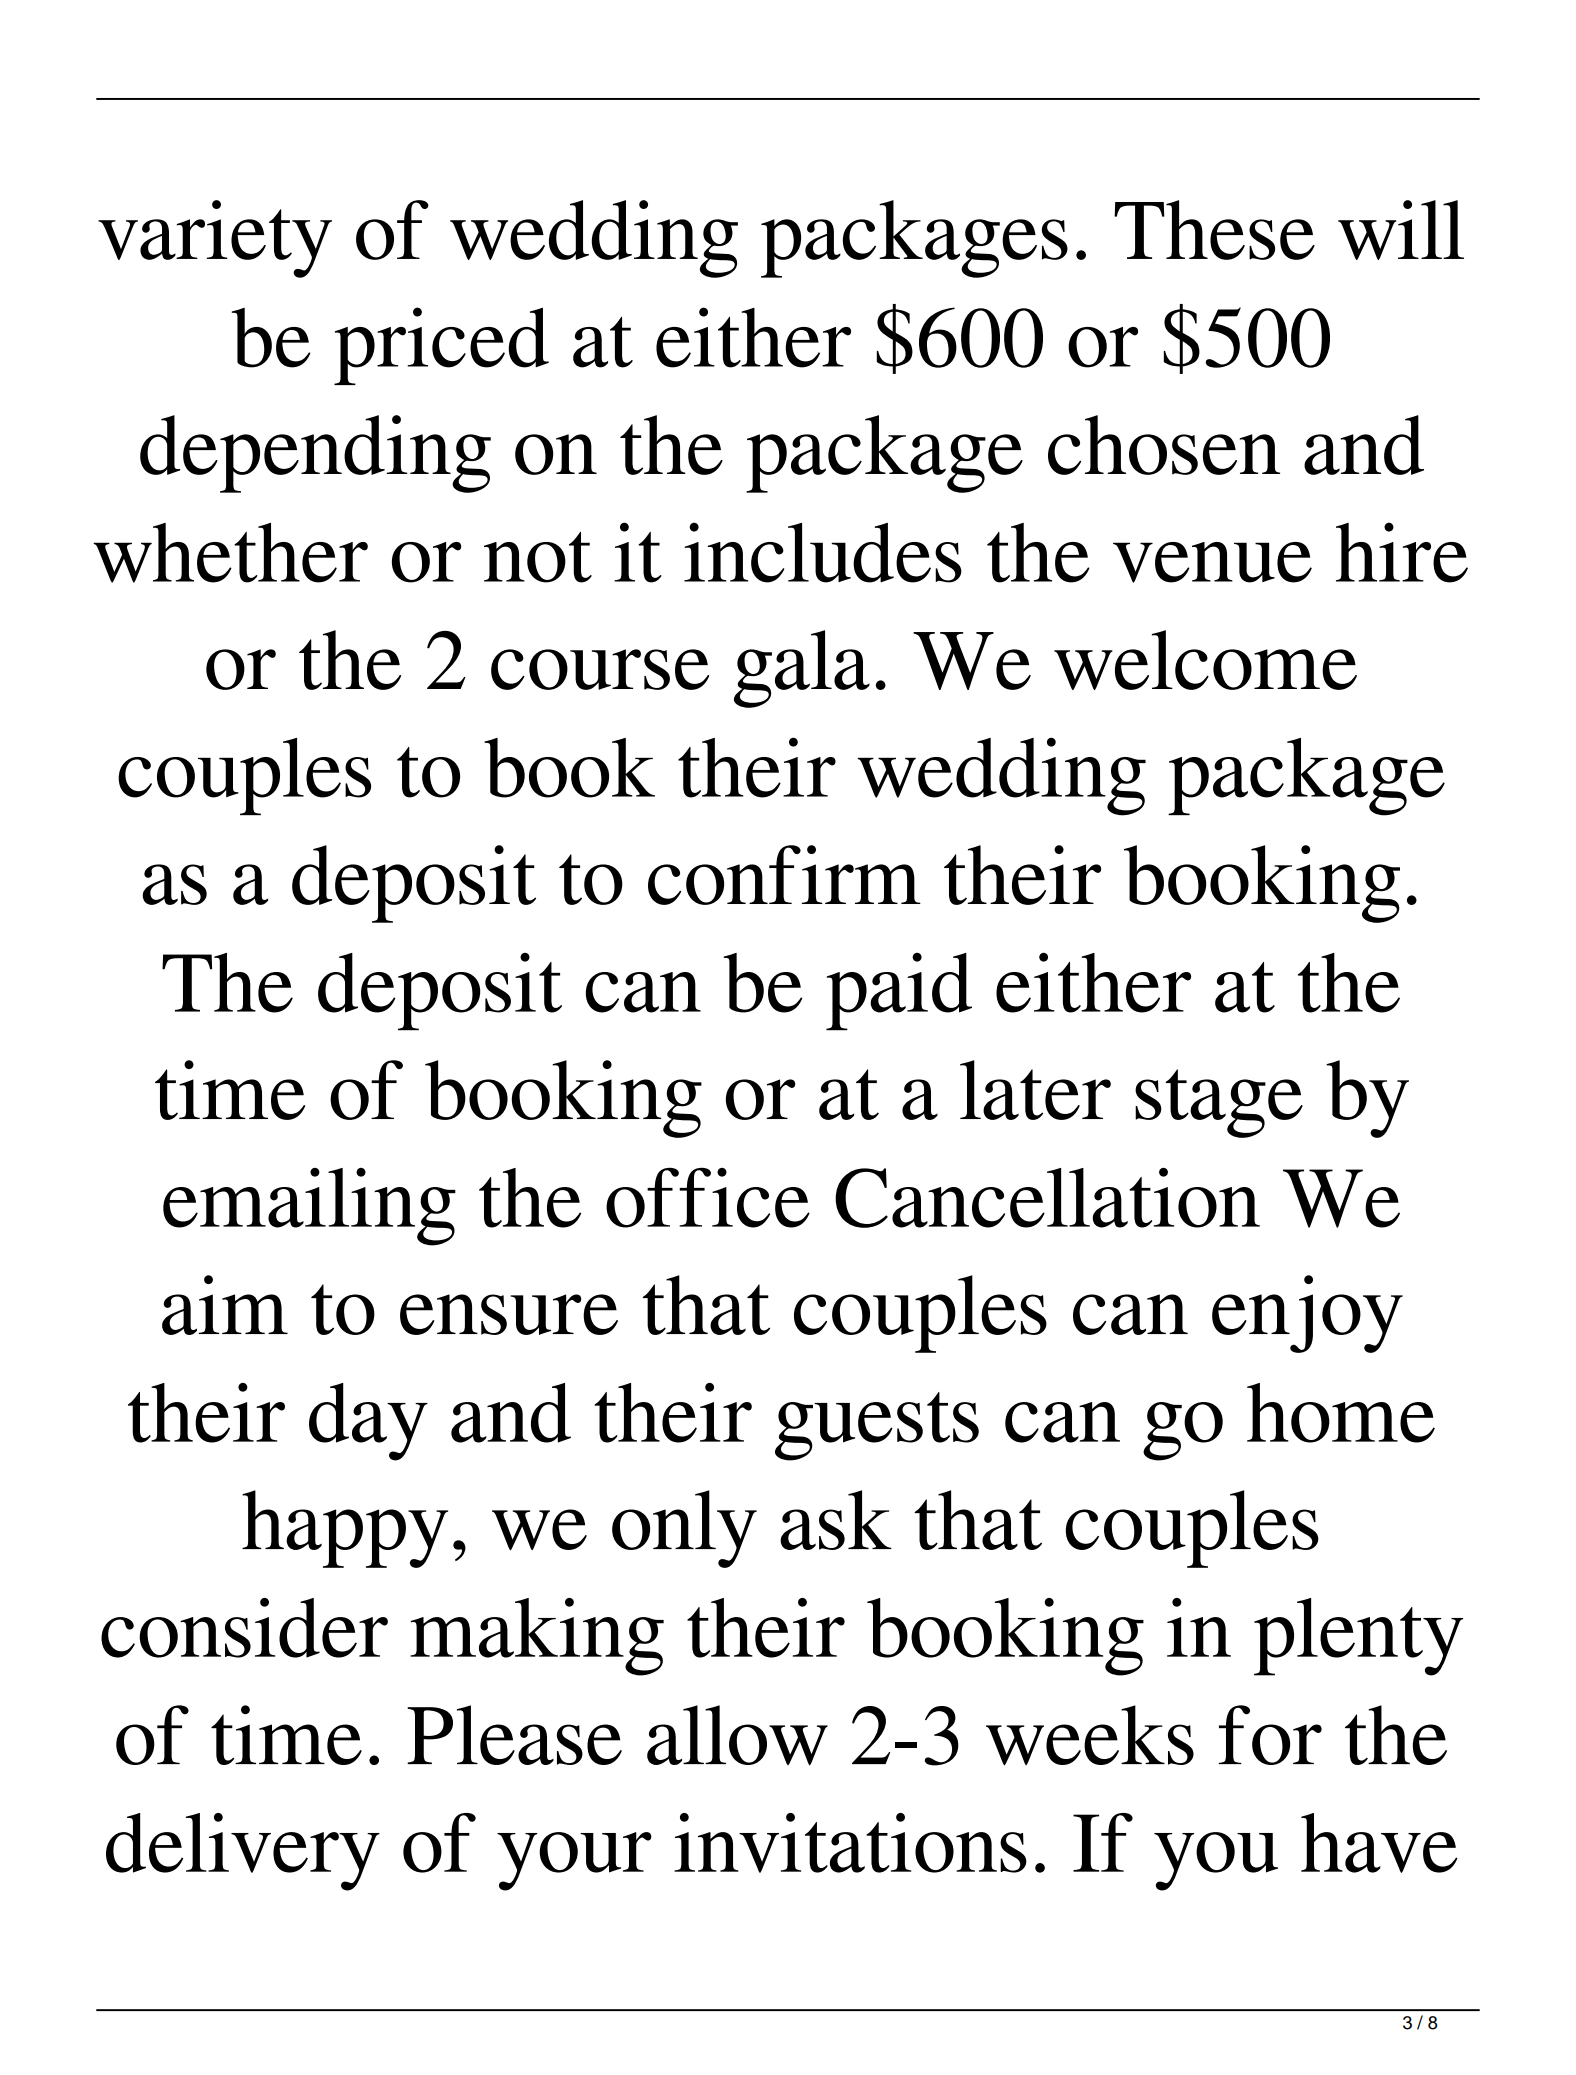 Image resolution: width=1576 pixels, height=2075 pixels. I want to click on priced, so click(441, 346).
